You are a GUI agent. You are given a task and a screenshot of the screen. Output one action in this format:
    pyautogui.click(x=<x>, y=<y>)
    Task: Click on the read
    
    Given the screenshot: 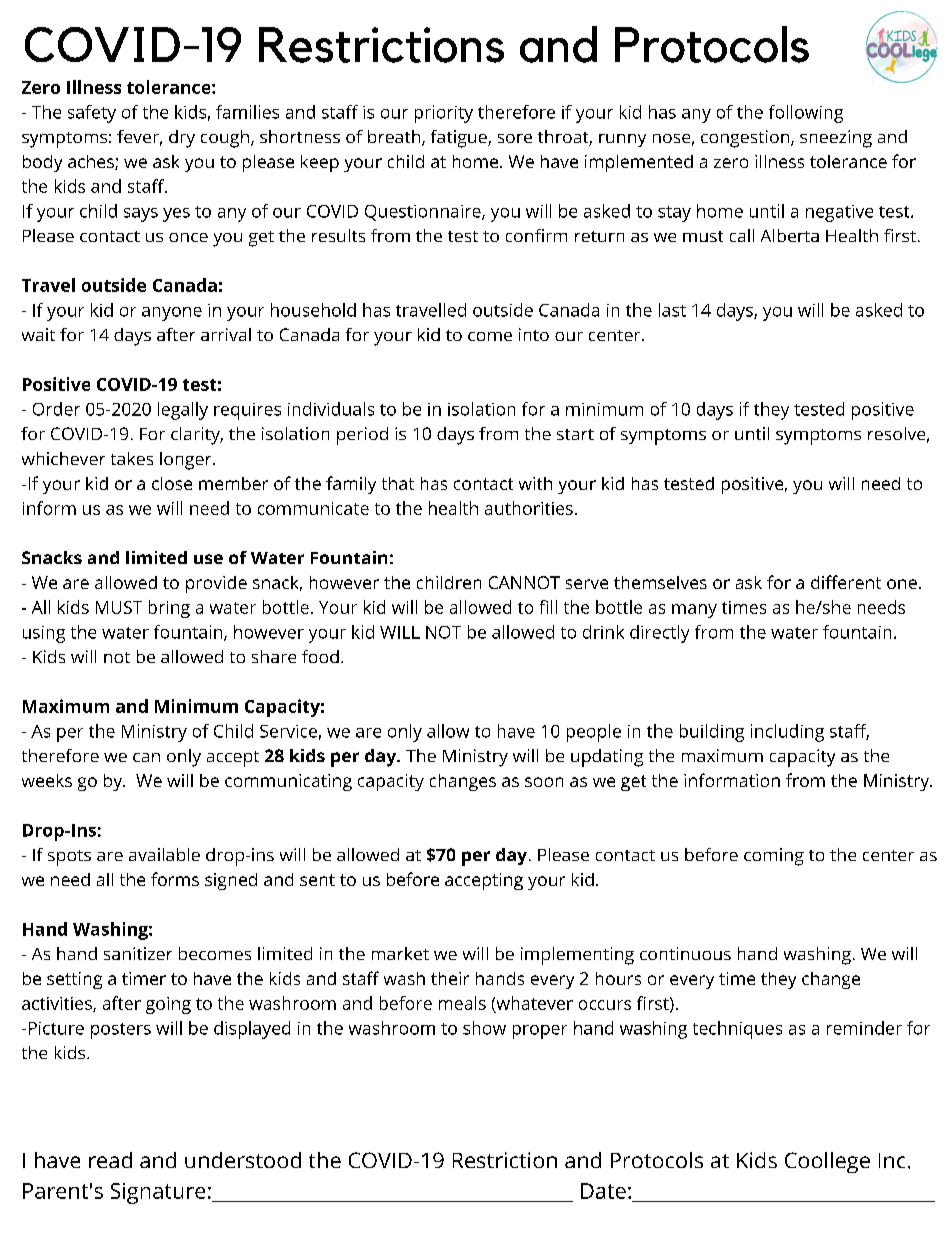 What is the action you would take?
    pyautogui.click(x=110, y=1160)
